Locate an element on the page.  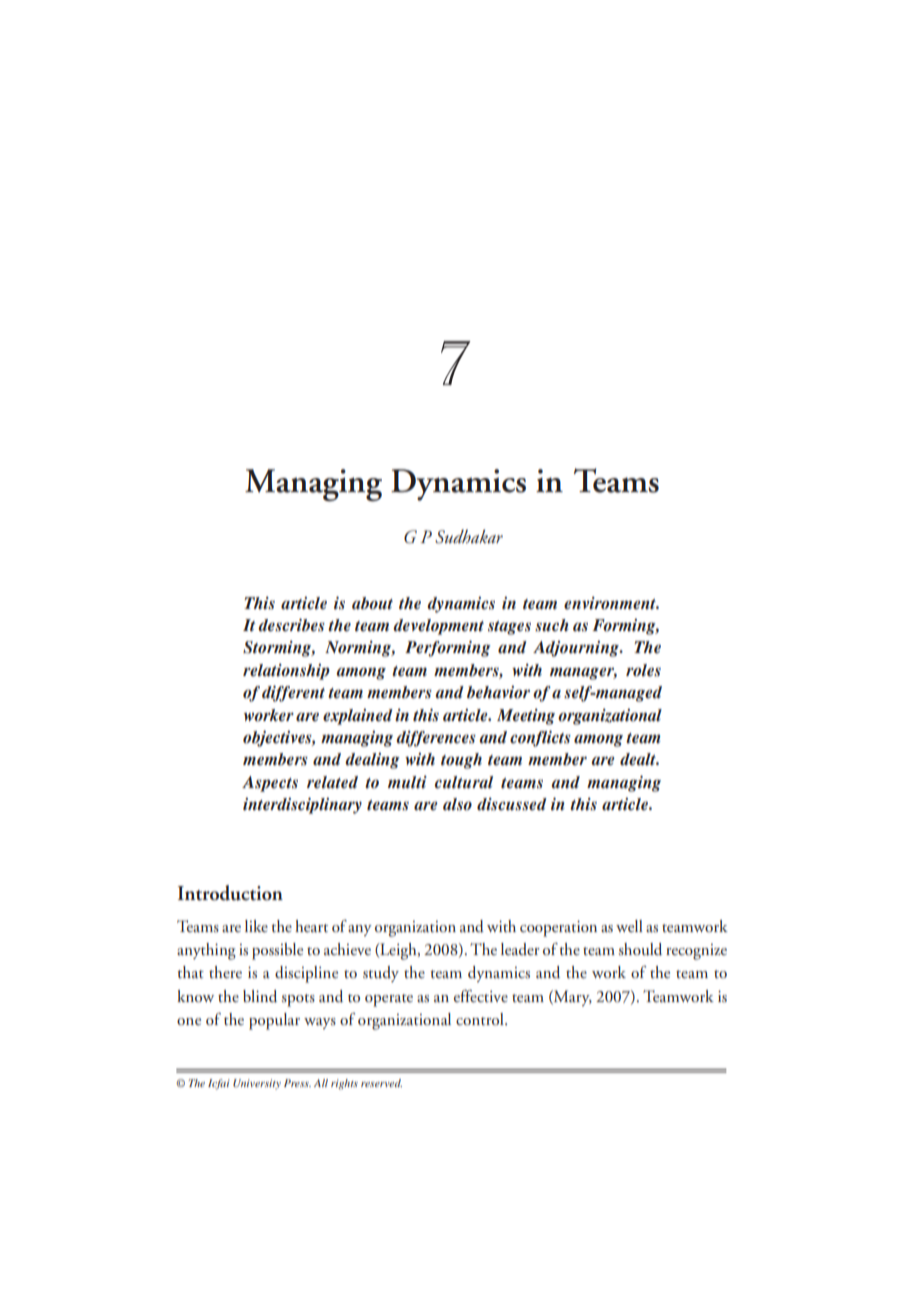
reserved is located at coordinates (381, 1083).
